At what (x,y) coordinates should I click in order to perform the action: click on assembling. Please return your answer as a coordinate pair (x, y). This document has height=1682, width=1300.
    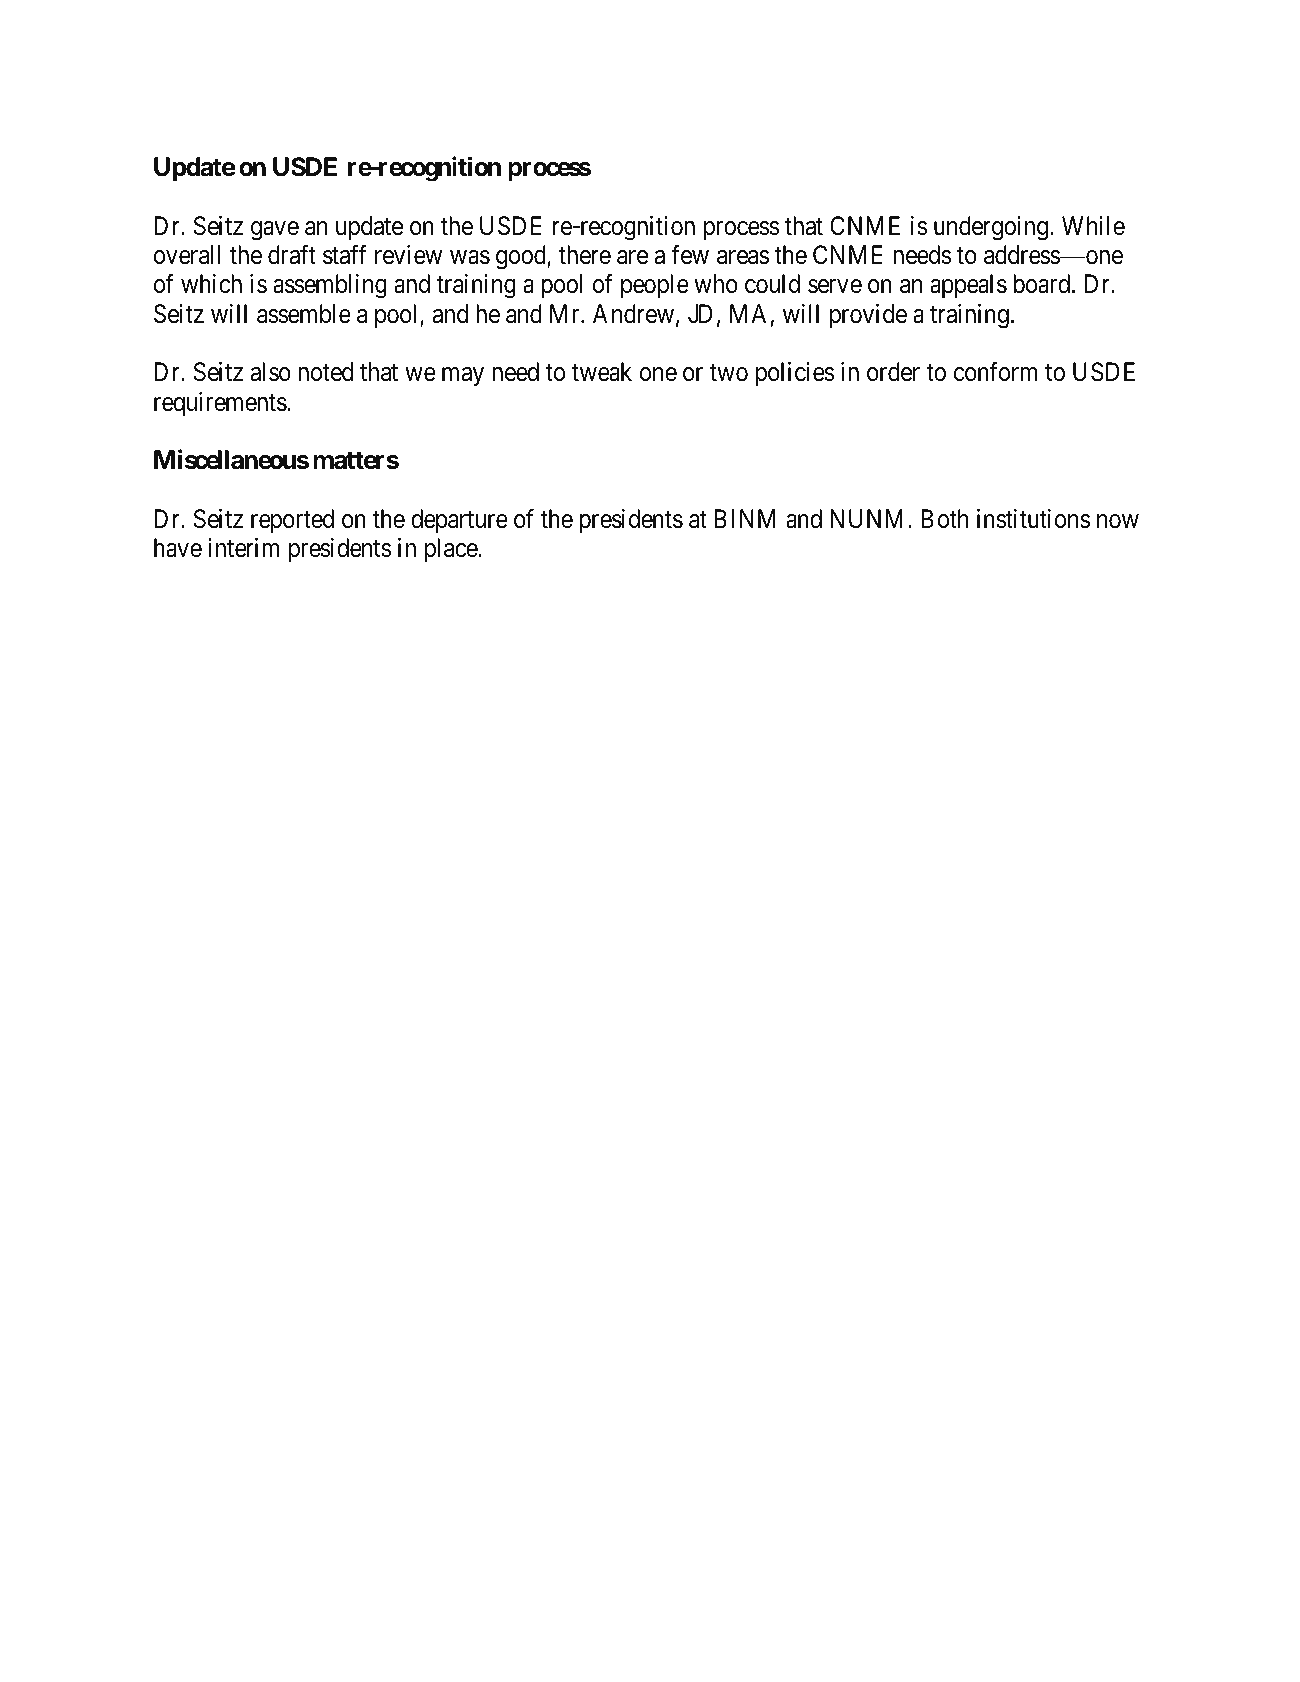
    Looking at the image, I should click on (330, 286).
